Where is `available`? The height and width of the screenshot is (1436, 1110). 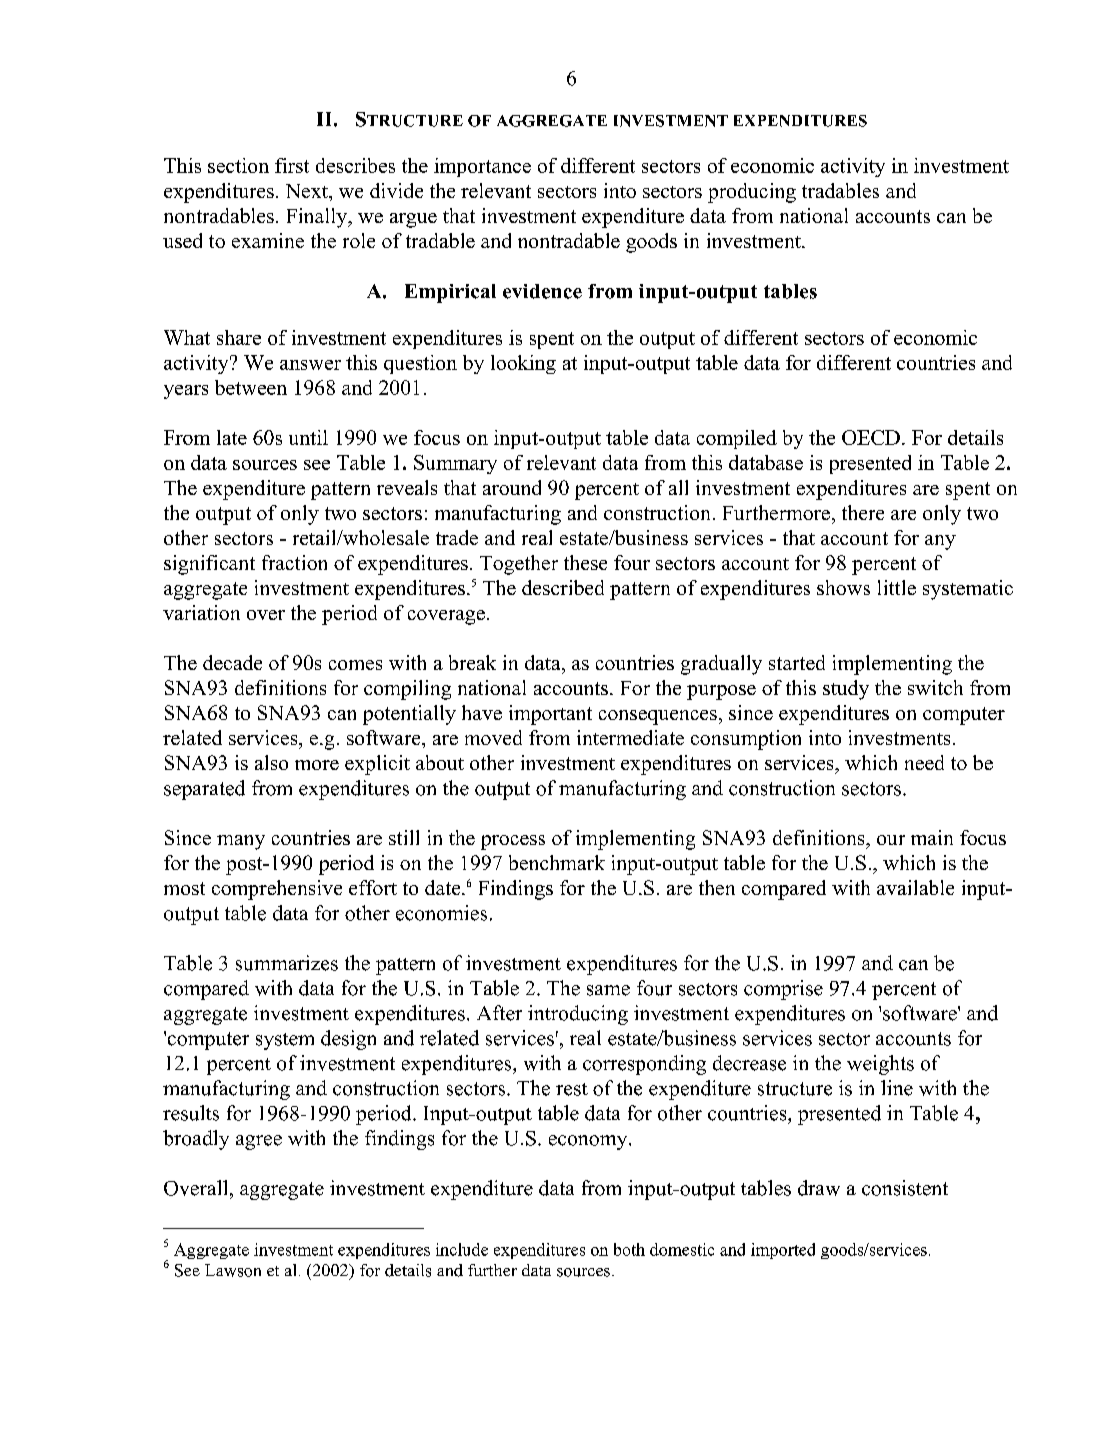 available is located at coordinates (915, 887).
